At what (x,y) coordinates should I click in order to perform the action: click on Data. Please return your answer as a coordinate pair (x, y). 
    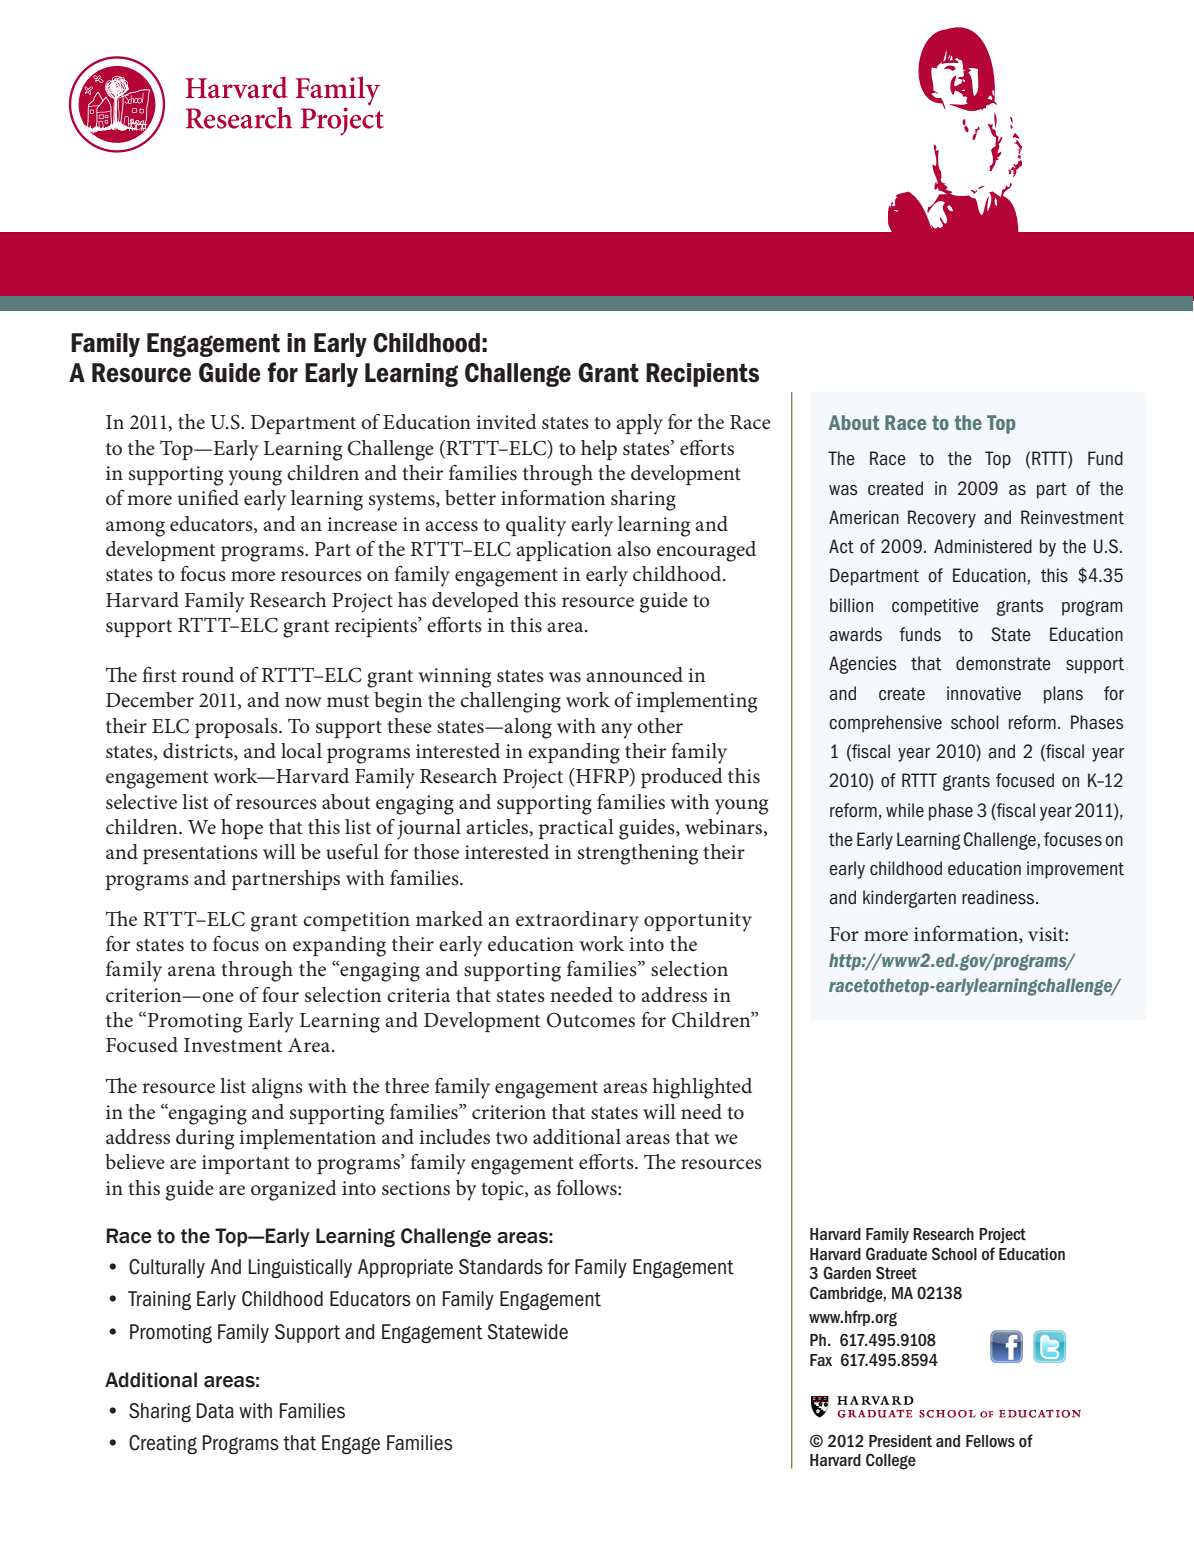
    Looking at the image, I should click on (215, 1411).
